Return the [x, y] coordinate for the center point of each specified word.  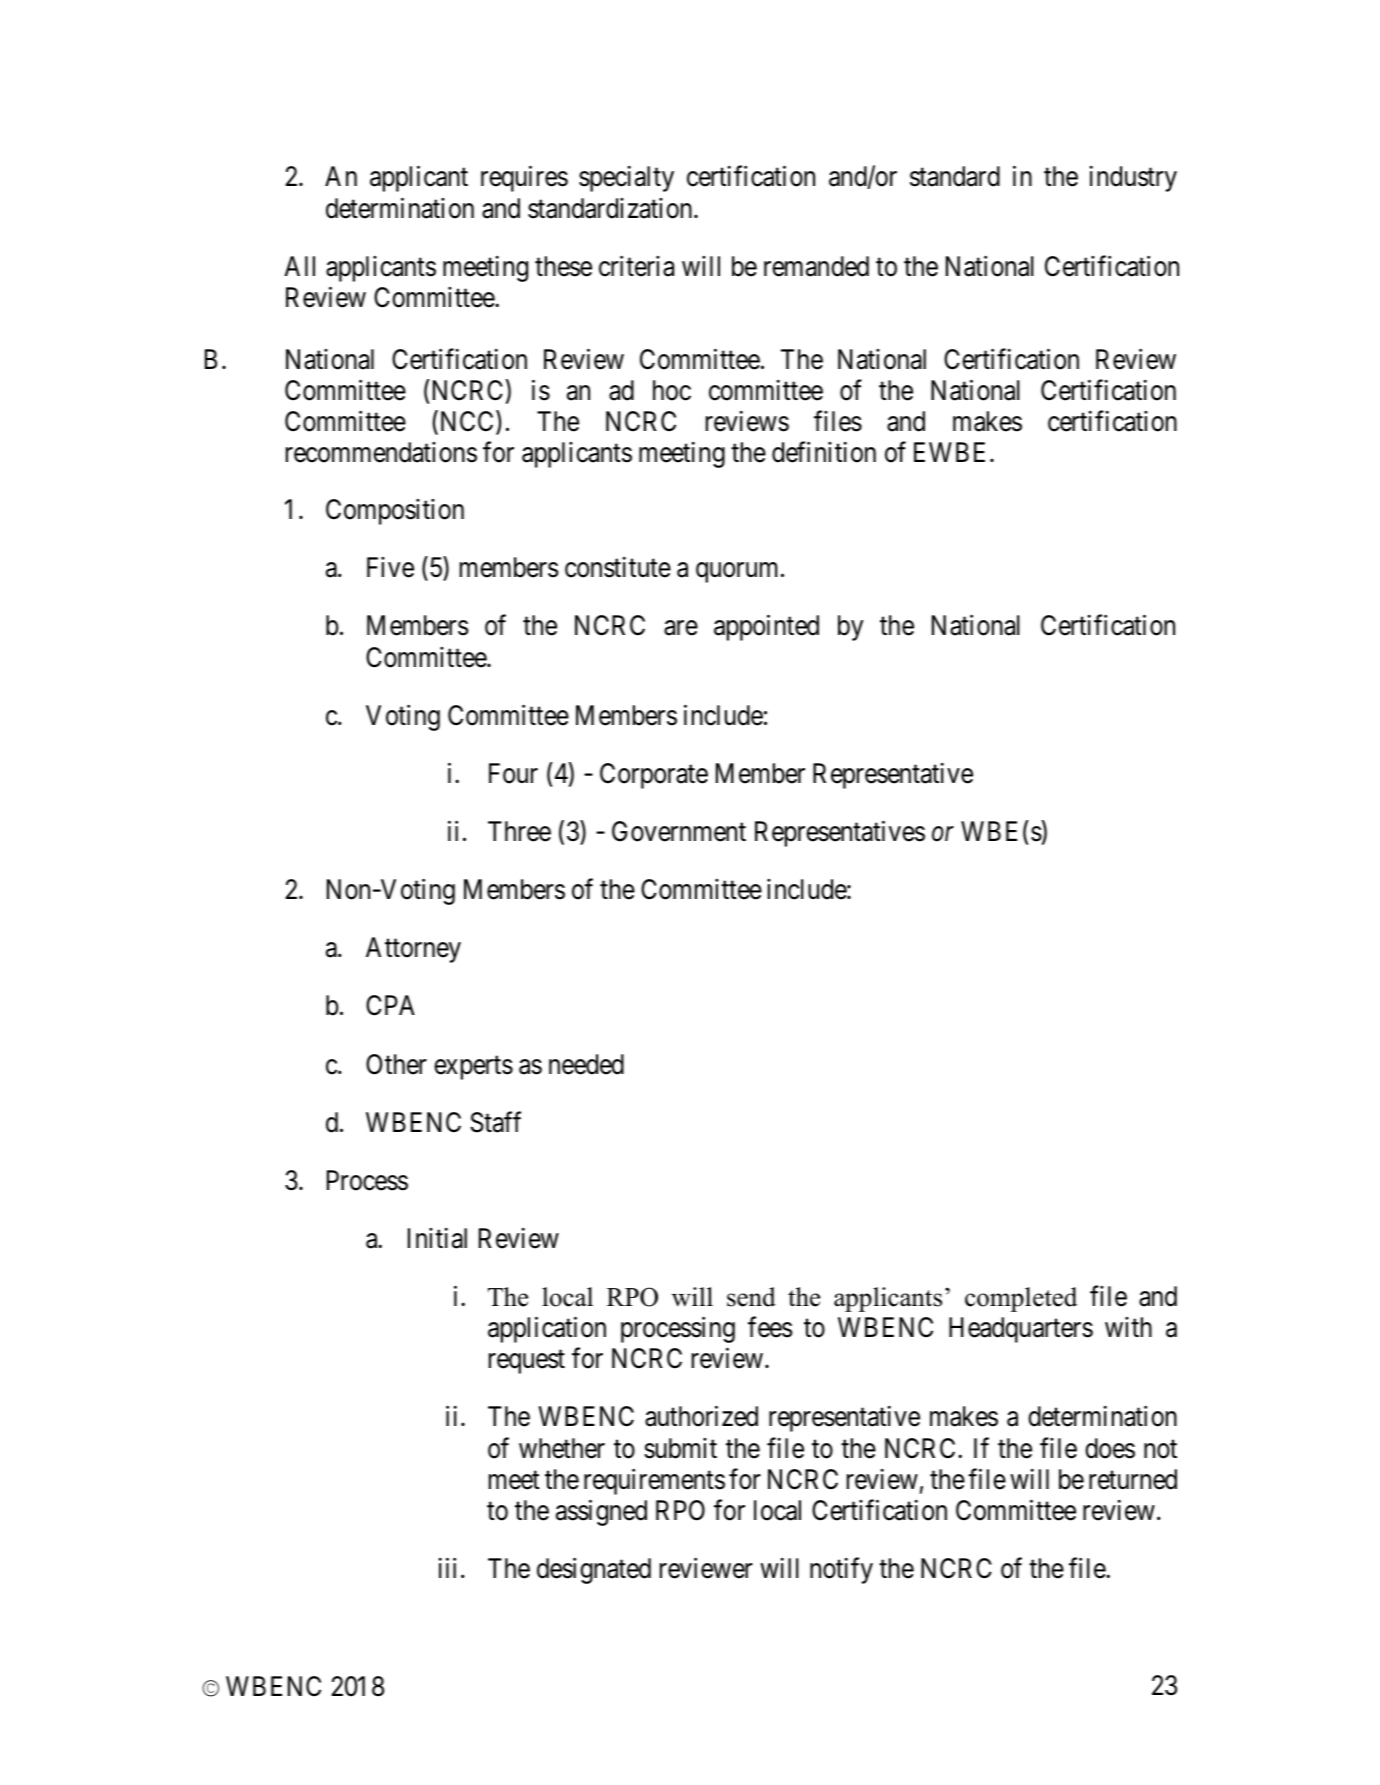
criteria [636, 266]
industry [1133, 179]
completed [1021, 1299]
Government [679, 831]
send [751, 1297]
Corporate [654, 776]
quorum [739, 573]
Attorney [413, 950]
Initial [437, 1238]
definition [824, 452]
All [299, 266]
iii [447, 1568]
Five [390, 567]
